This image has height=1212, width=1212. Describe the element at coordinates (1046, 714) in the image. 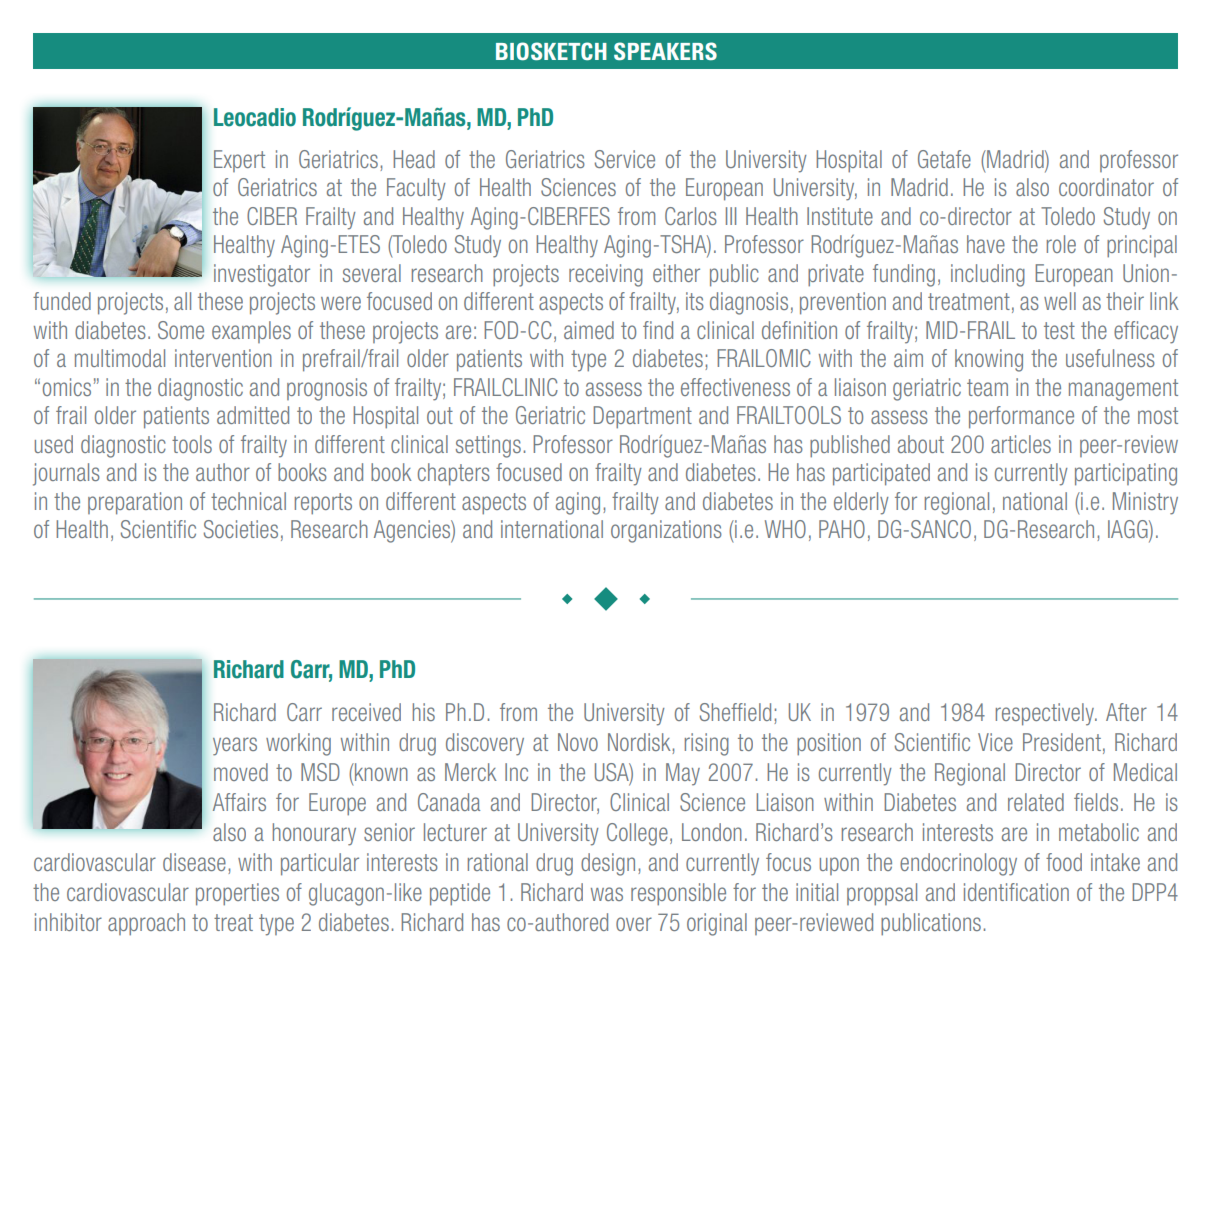

I see `respectively` at that location.
